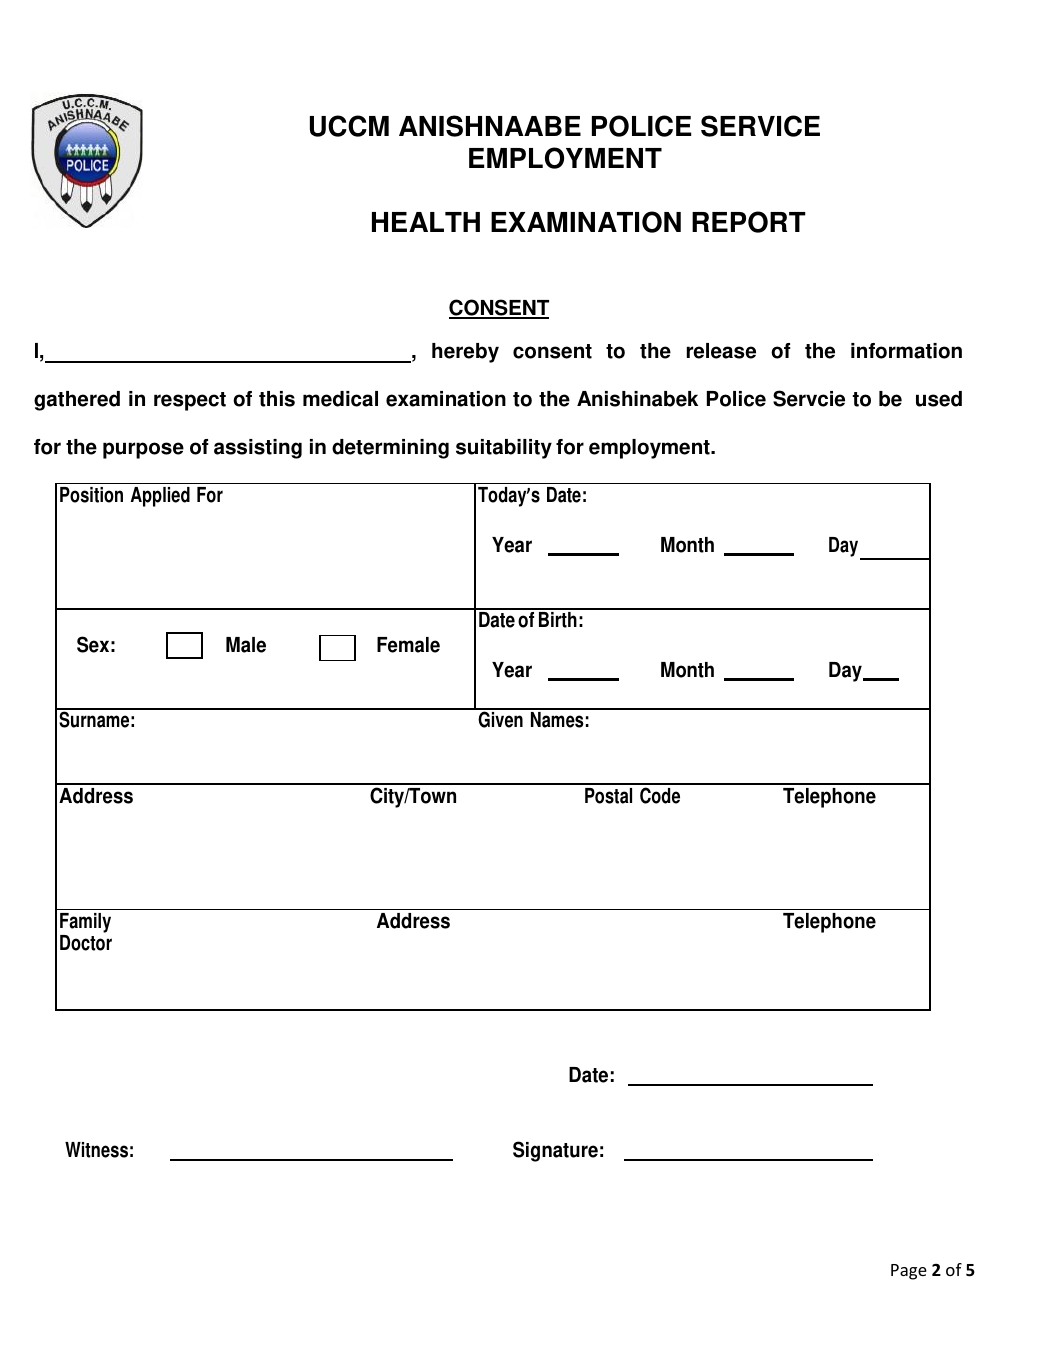 The image size is (1056, 1367). Describe the element at coordinates (86, 943) in the screenshot. I see `Doctor` at that location.
